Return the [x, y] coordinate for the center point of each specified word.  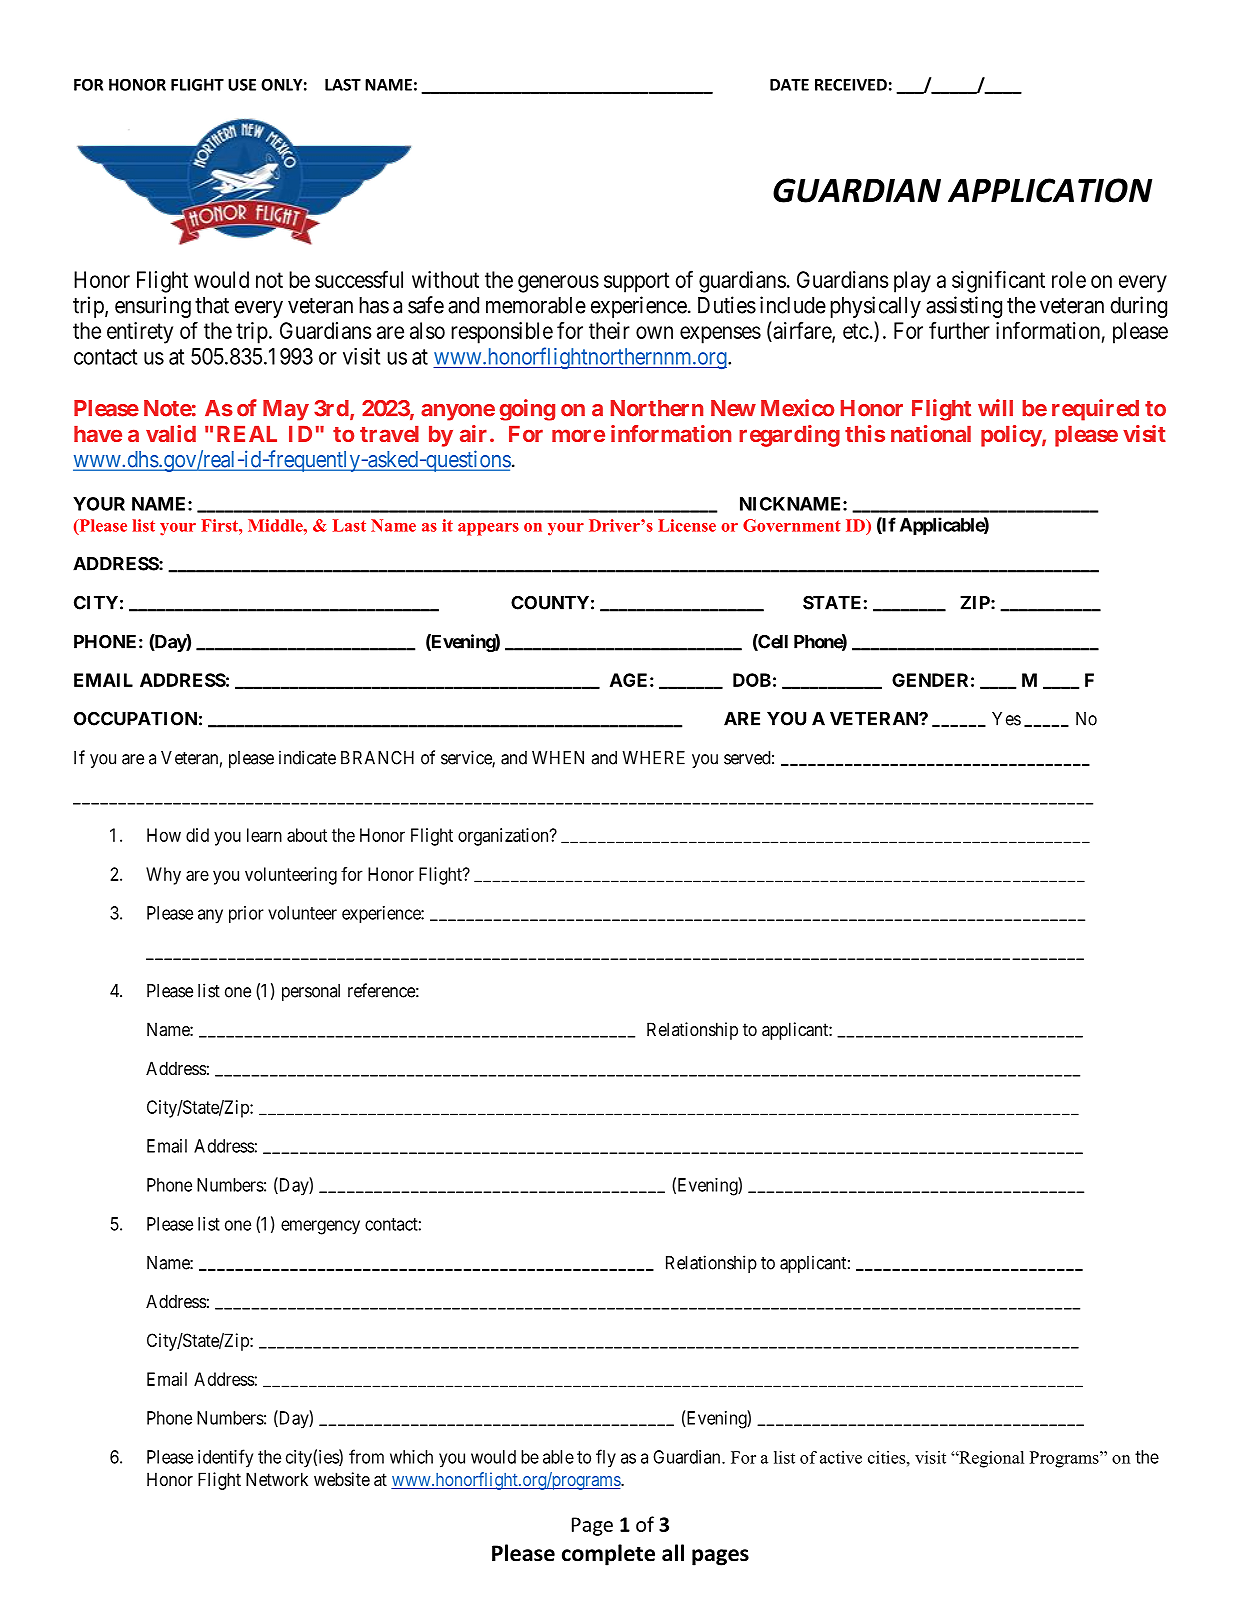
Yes [1006, 719]
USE [242, 85]
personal [311, 992]
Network [277, 1479]
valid [171, 433]
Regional [990, 1459]
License [687, 525]
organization [504, 837]
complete [608, 1555]
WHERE [653, 758]
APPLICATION [1050, 190]
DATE [789, 85]
